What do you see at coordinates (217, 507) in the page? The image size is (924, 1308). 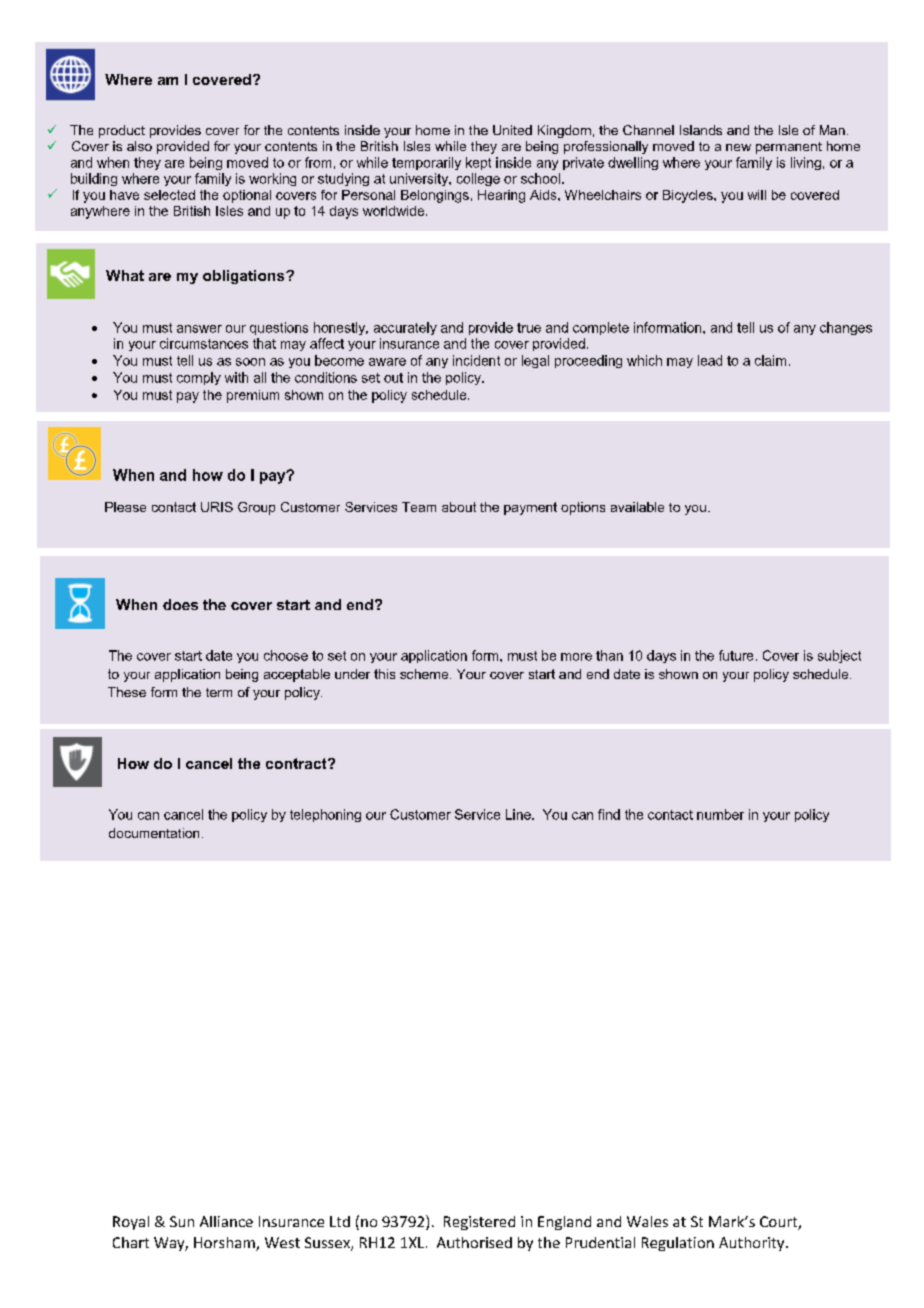 I see `URIS` at bounding box center [217, 507].
